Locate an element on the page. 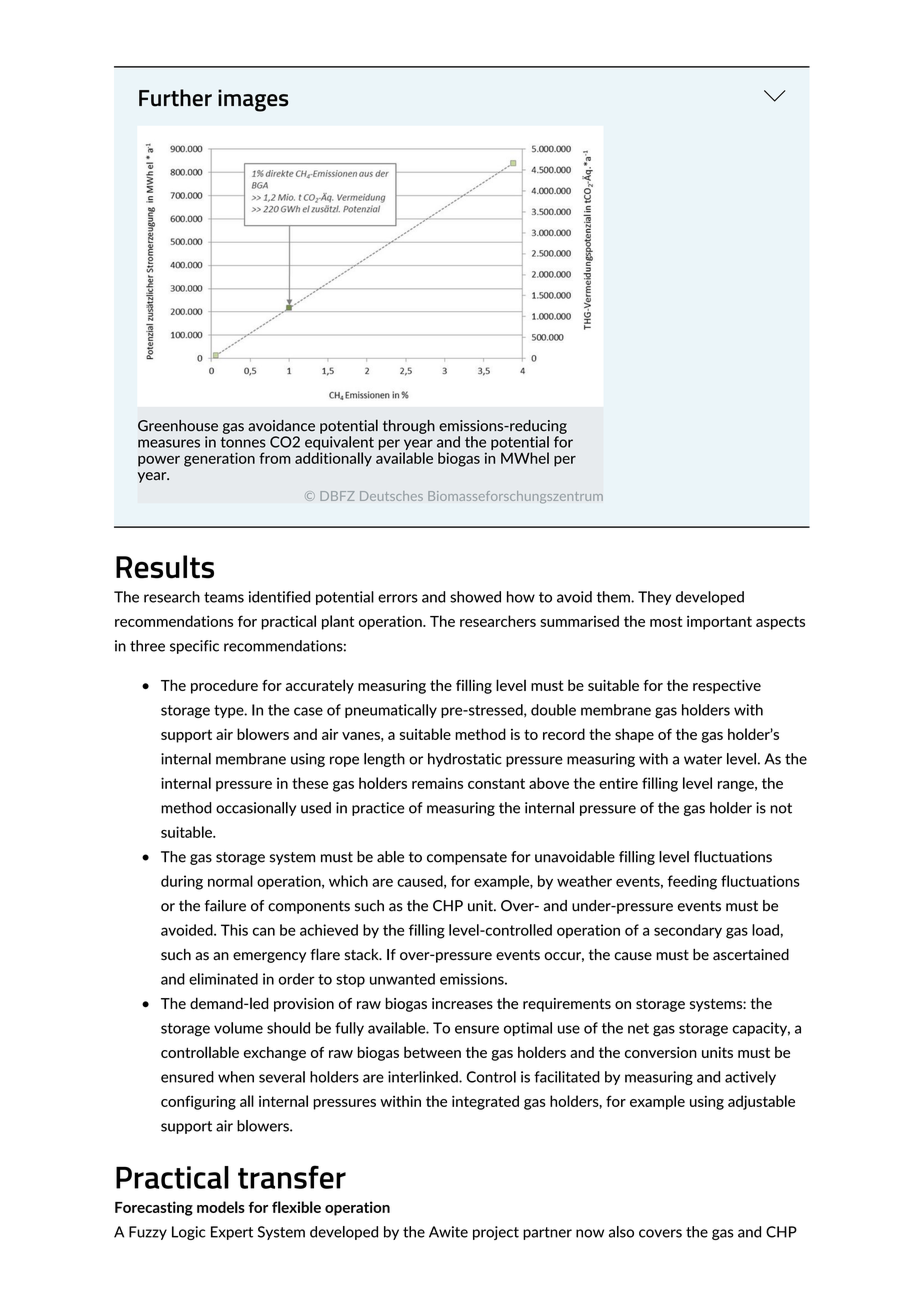 The image size is (924, 1308). showed is located at coordinates (475, 597).
